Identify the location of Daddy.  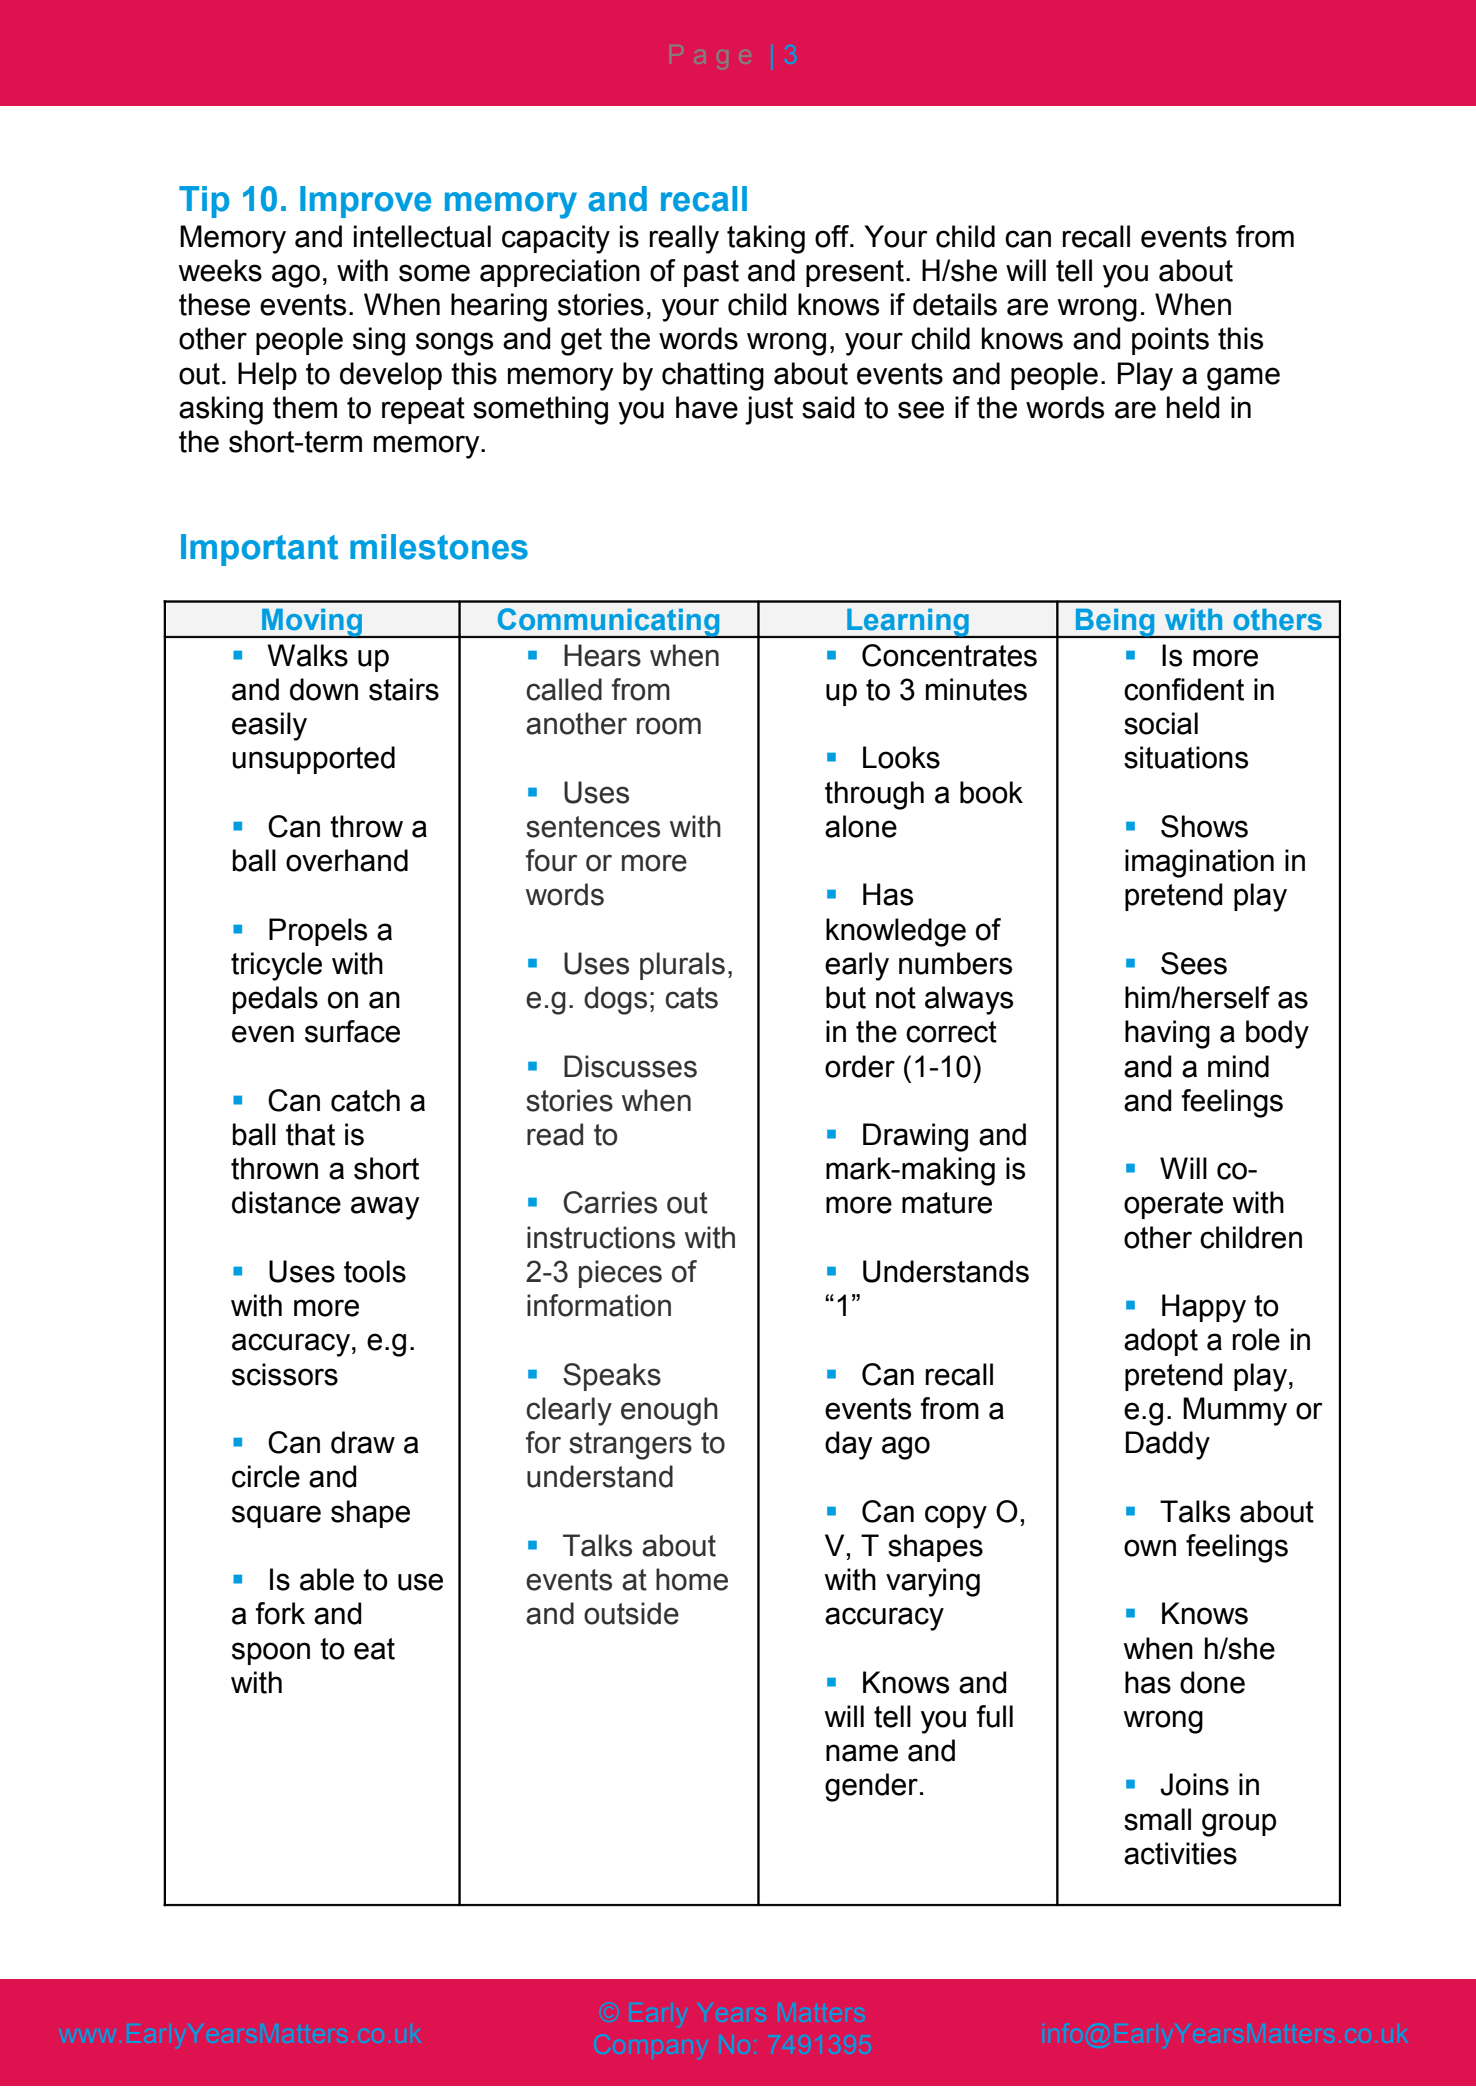
(1168, 1445).
